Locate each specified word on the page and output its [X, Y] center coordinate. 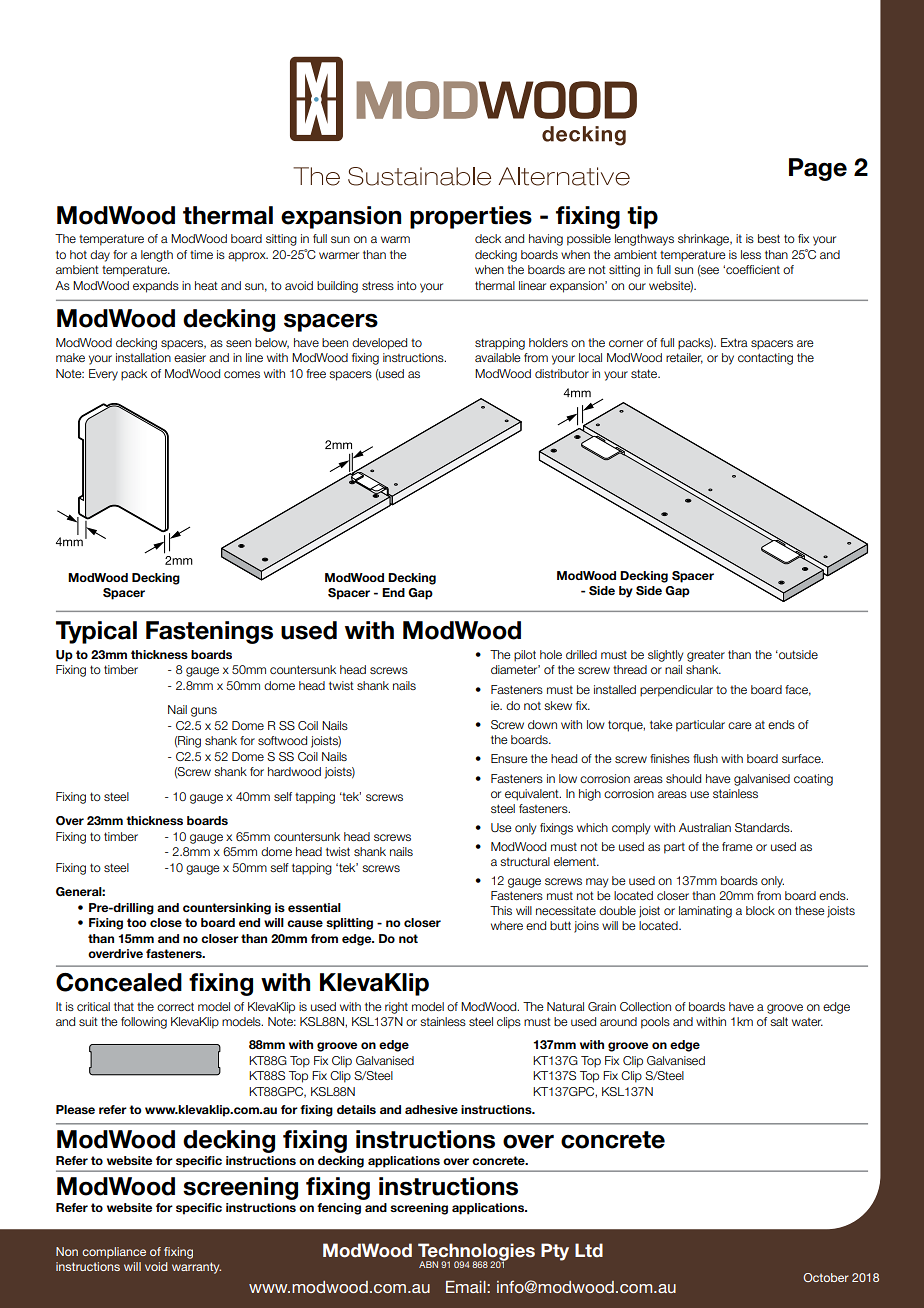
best [769, 238]
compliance [114, 1253]
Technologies [476, 1253]
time [201, 254]
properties [471, 217]
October [826, 1277]
